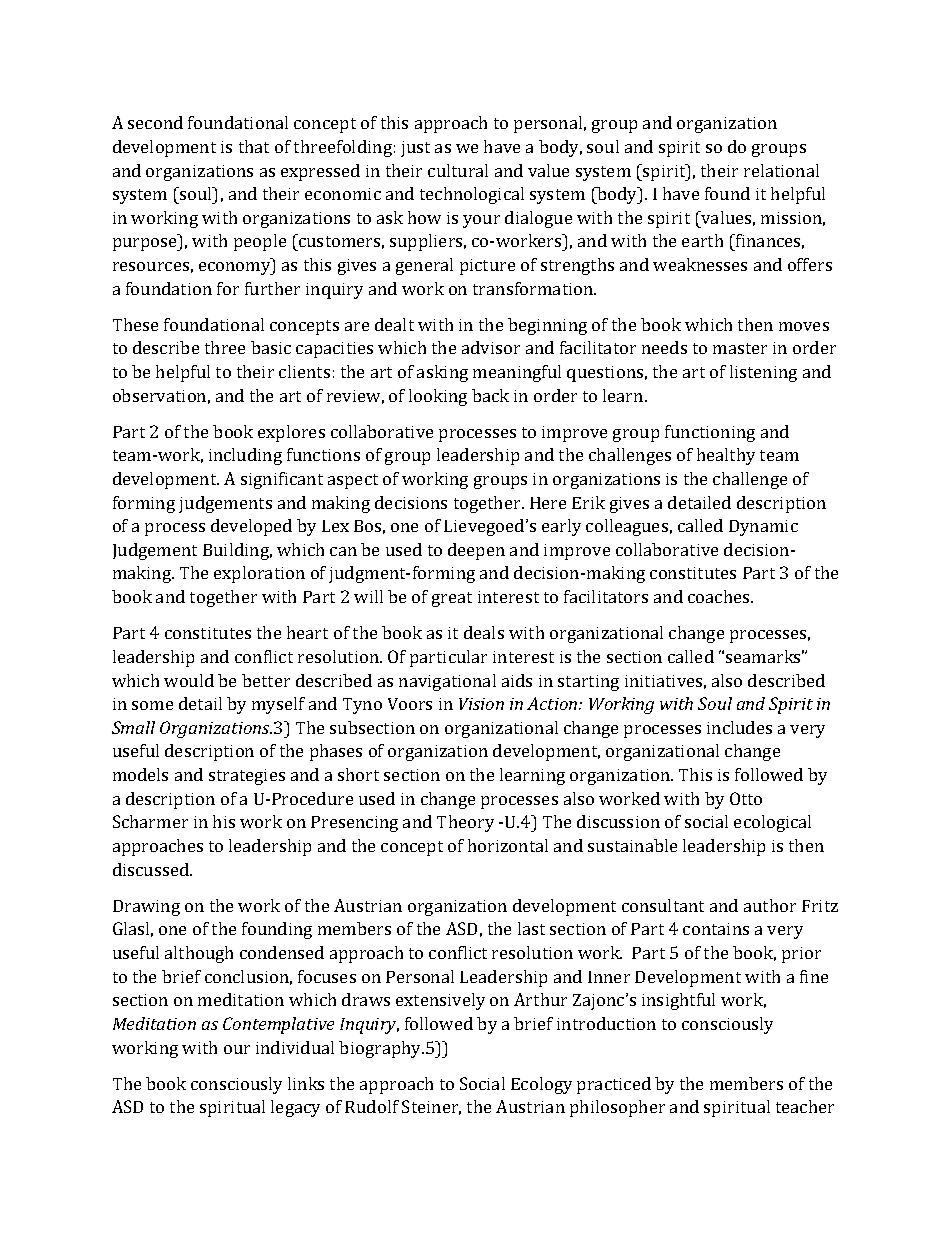 The image size is (952, 1233). I want to click on cultural, so click(458, 170).
